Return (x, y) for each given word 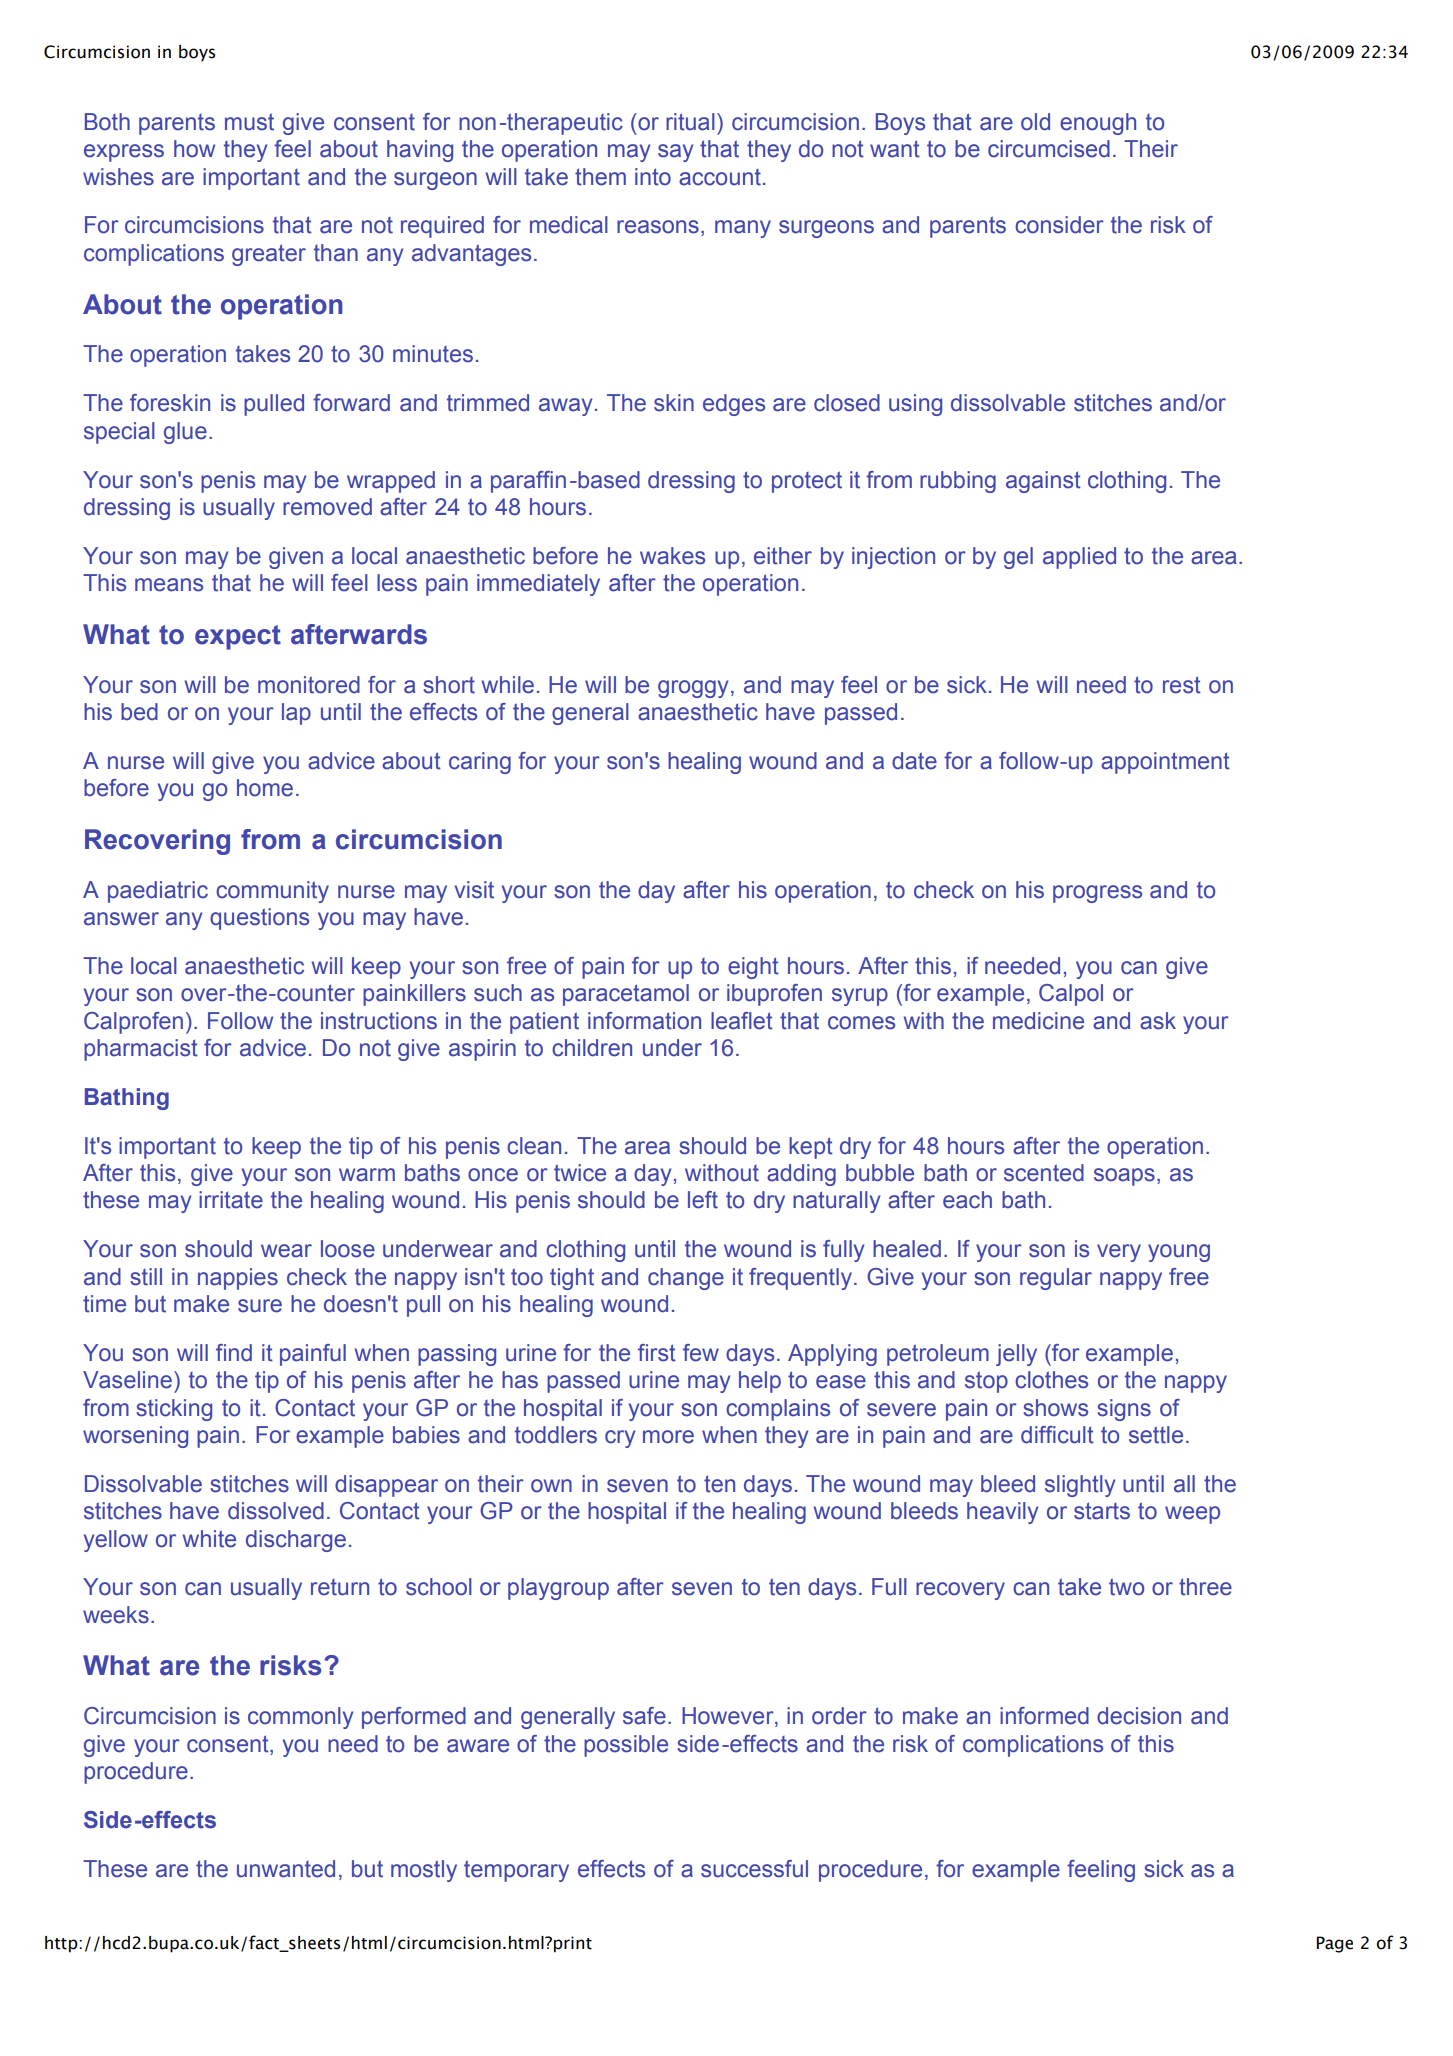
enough (1098, 124)
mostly (424, 1871)
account (720, 177)
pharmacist (141, 1050)
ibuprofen (774, 995)
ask (1158, 1021)
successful (754, 1869)
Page (1335, 1944)
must (249, 122)
